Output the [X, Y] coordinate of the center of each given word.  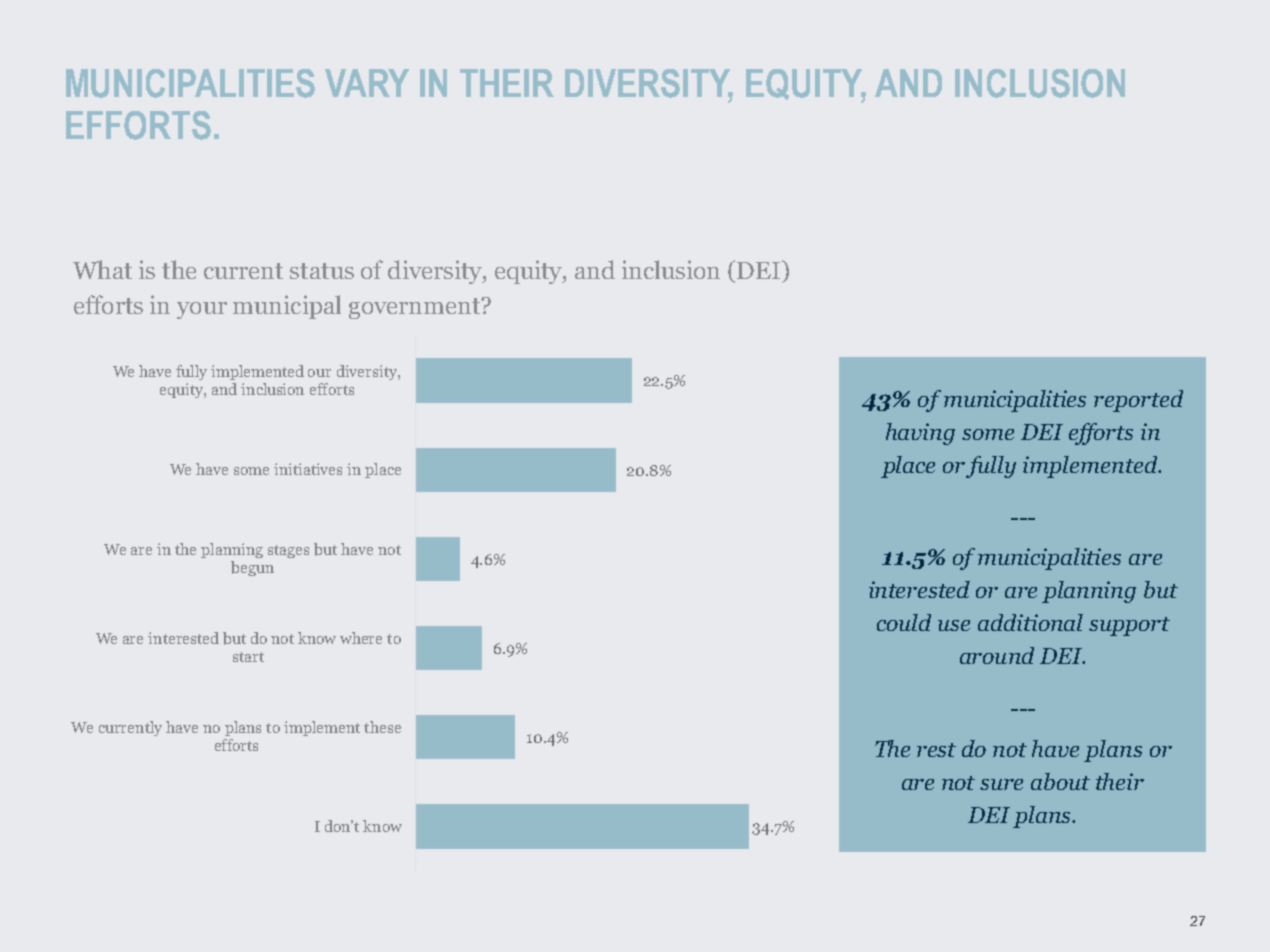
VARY [367, 83]
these [382, 727]
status [322, 271]
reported [1138, 401]
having [920, 434]
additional [1030, 622]
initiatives [308, 469]
